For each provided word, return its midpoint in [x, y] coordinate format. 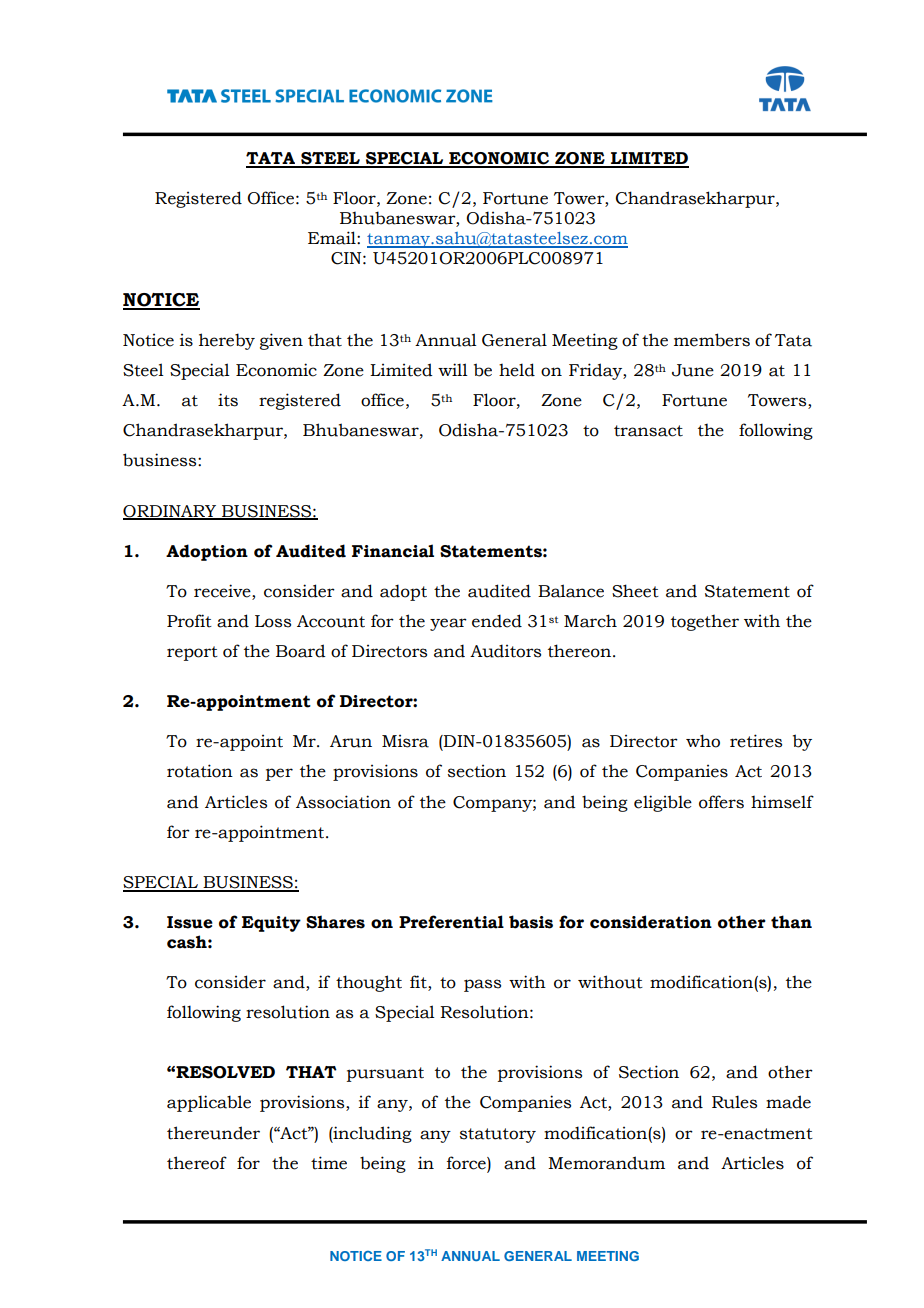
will [453, 369]
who [703, 741]
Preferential [451, 922]
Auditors [505, 651]
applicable [209, 1103]
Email [333, 238]
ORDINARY [170, 512]
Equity [271, 924]
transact [648, 431]
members [712, 340]
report [192, 653]
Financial [393, 551]
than [791, 922]
